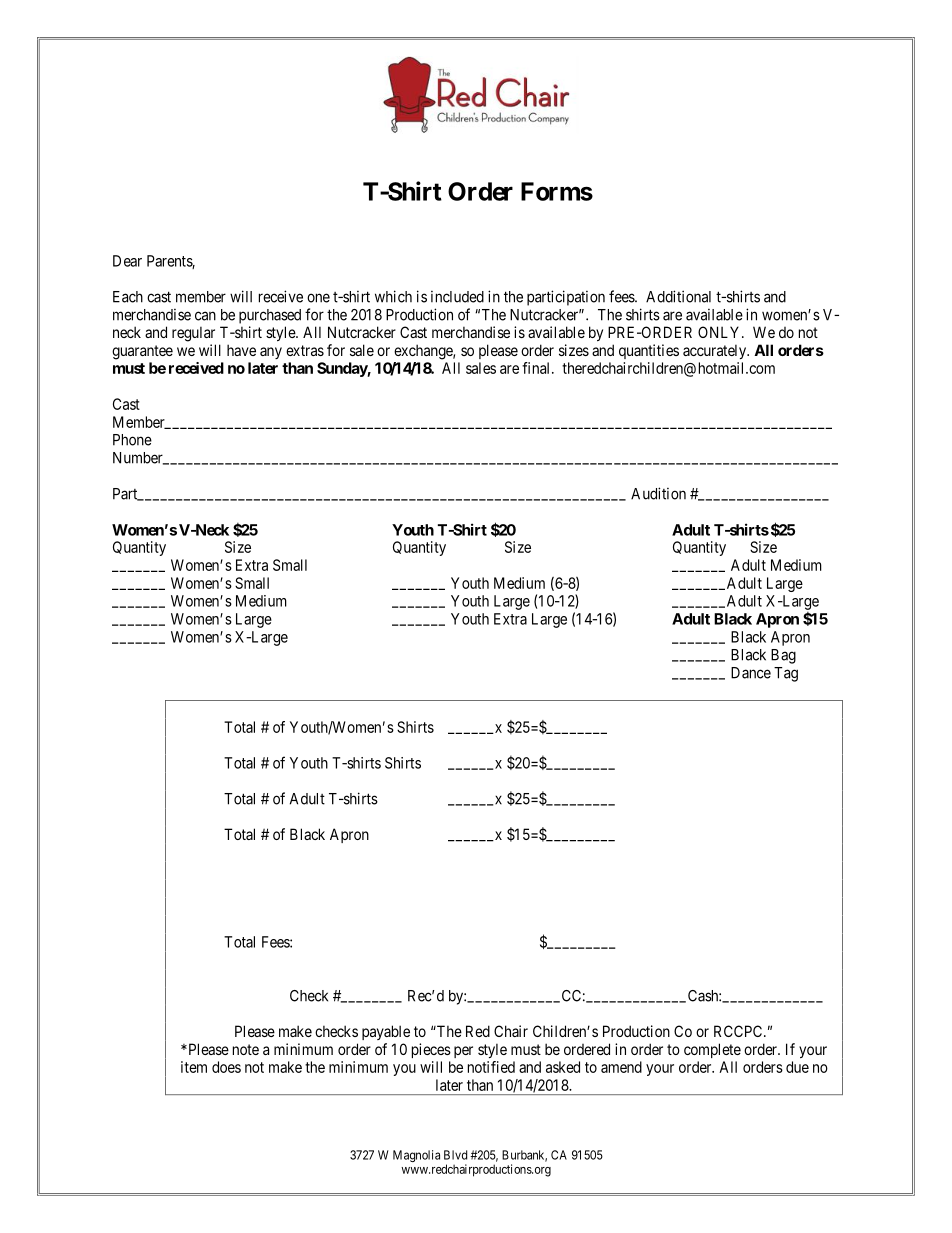 The image size is (952, 1233). I want to click on Dance, so click(751, 673).
